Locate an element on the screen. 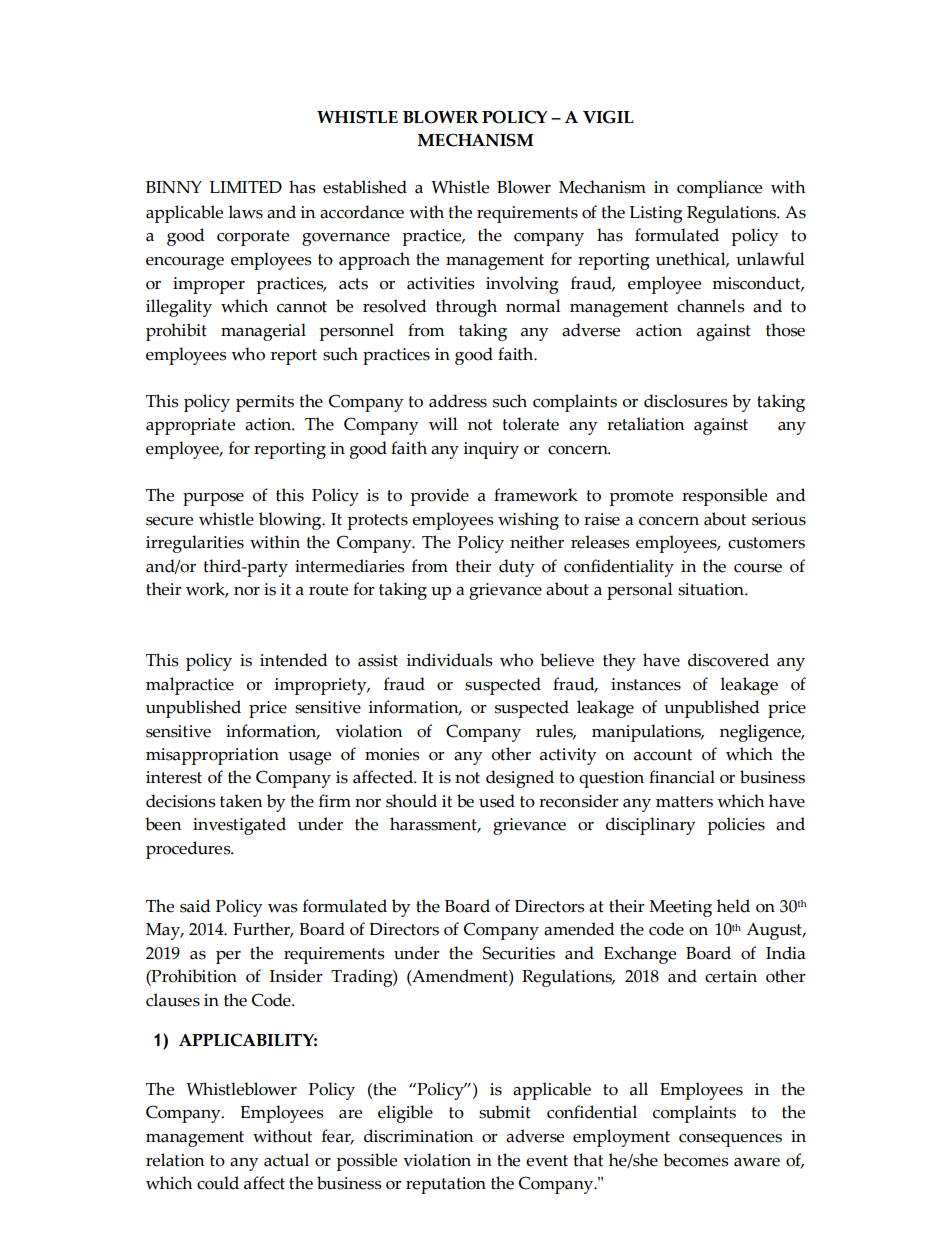  LIMITED is located at coordinates (245, 187).
